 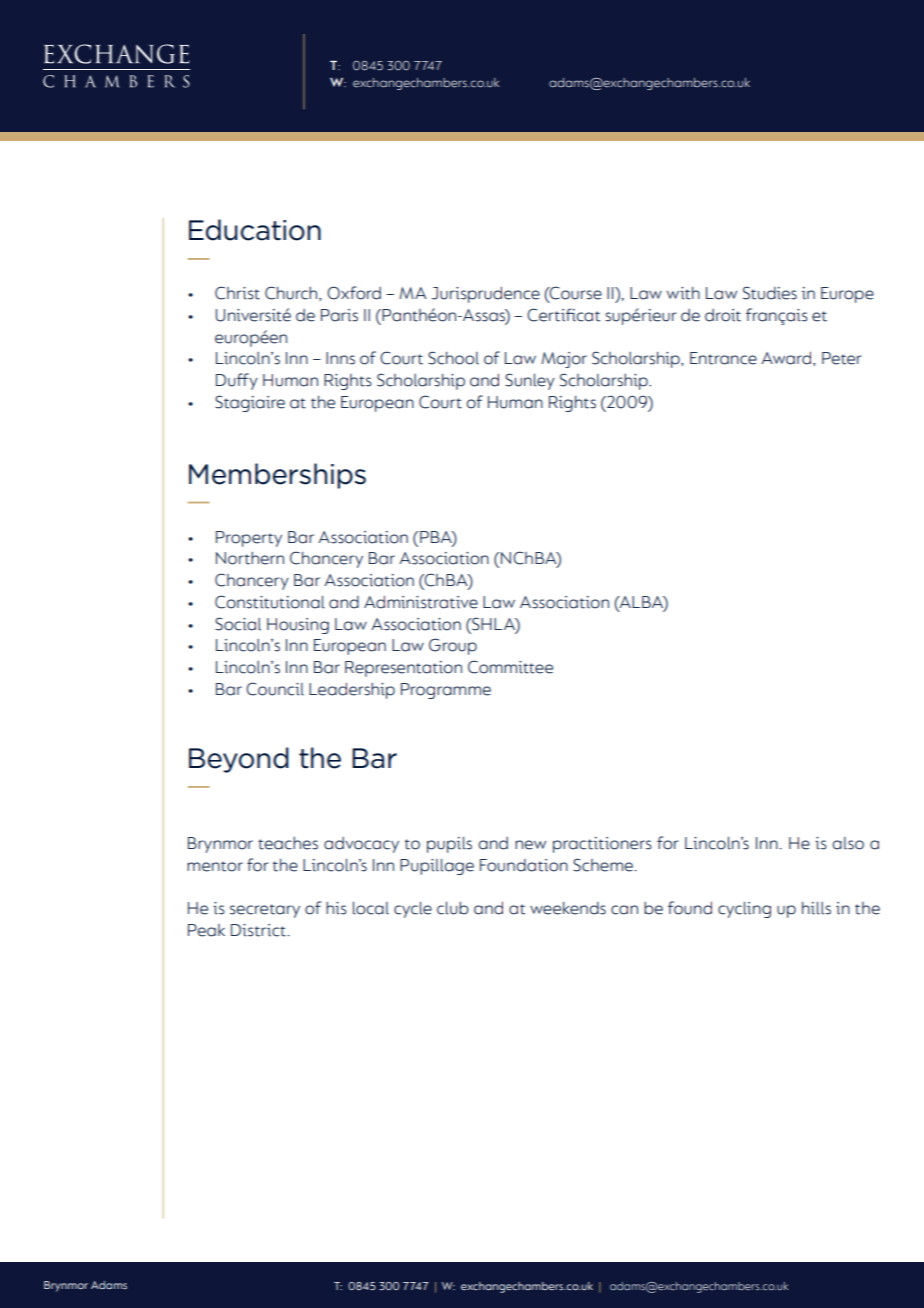 What do you see at coordinates (568, 908) in the screenshot?
I see `weekends` at bounding box center [568, 908].
